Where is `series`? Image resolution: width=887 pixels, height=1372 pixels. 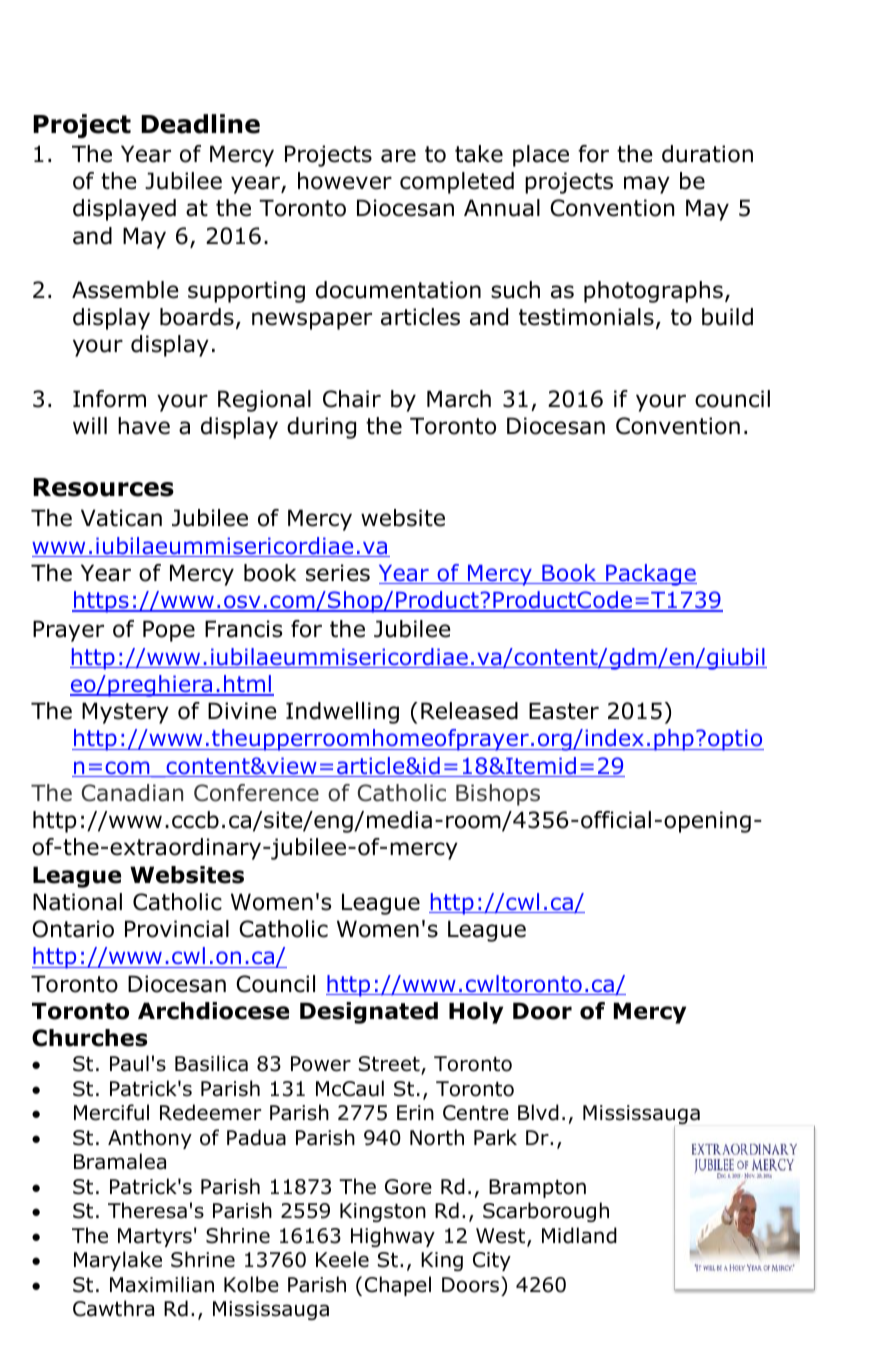
series is located at coordinates (338, 573).
